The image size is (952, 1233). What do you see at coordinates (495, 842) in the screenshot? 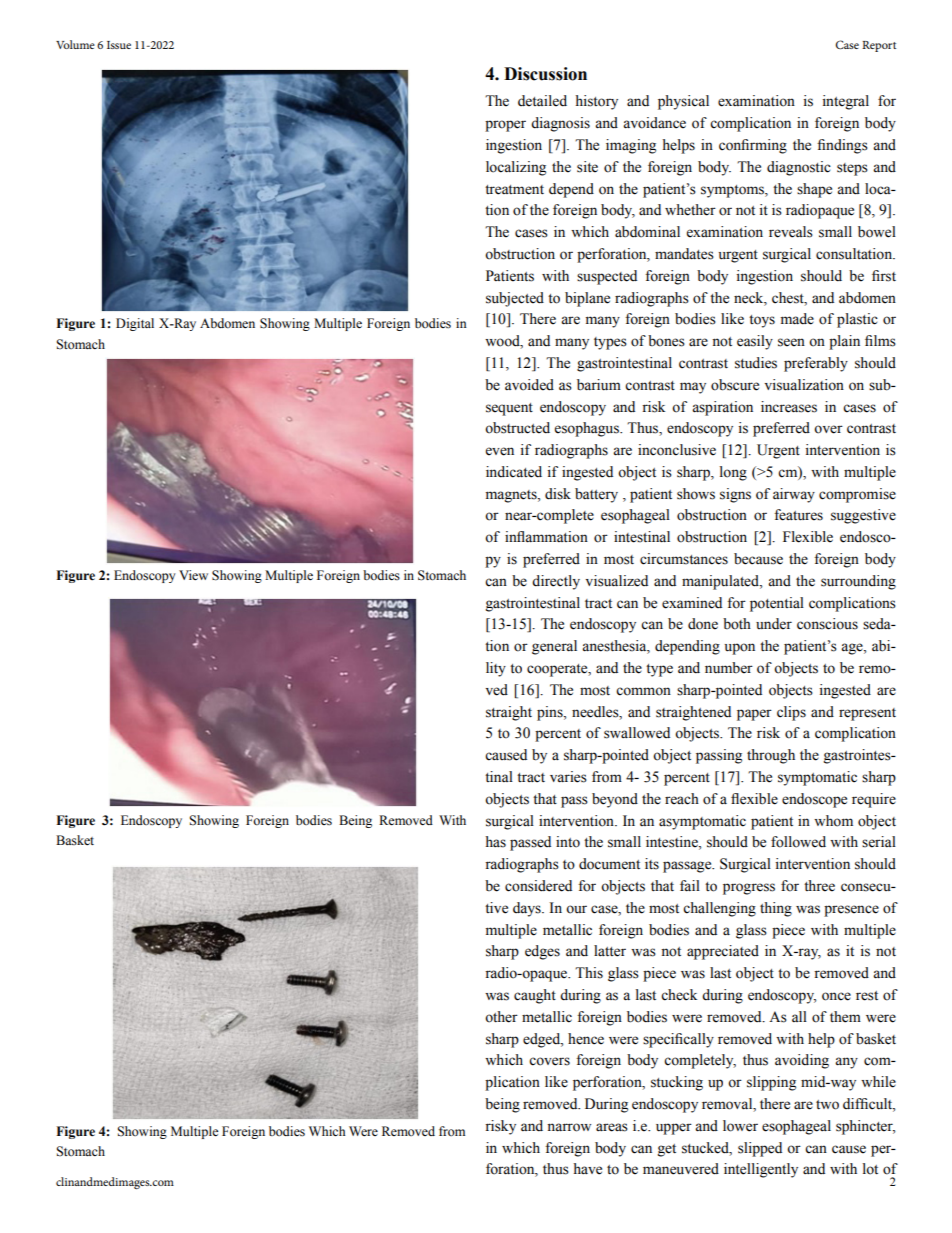
I see `has` at bounding box center [495, 842].
